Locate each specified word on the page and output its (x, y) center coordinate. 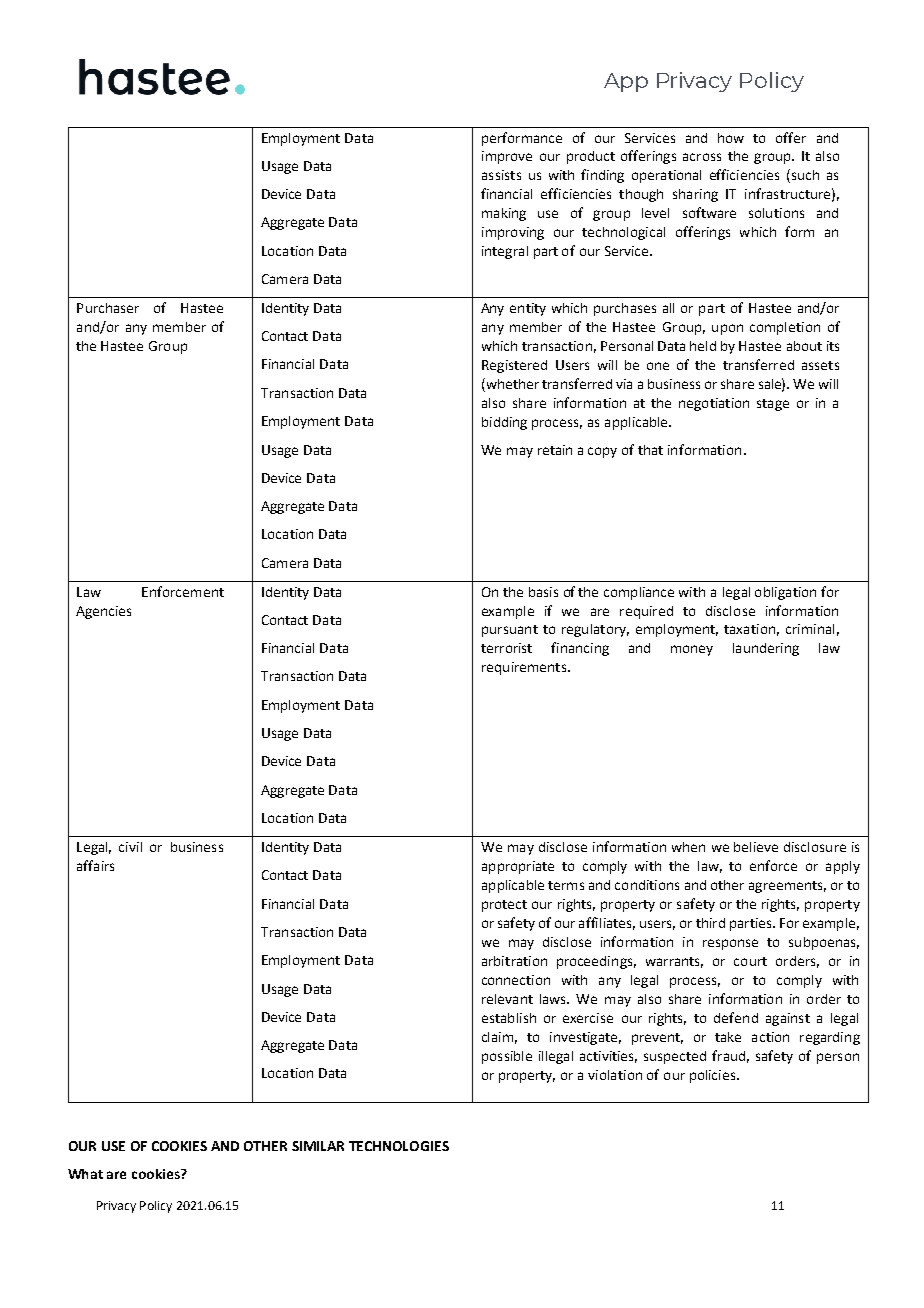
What (85, 1174)
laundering (766, 649)
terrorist (506, 648)
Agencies (103, 612)
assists (501, 175)
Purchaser (108, 308)
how (731, 138)
